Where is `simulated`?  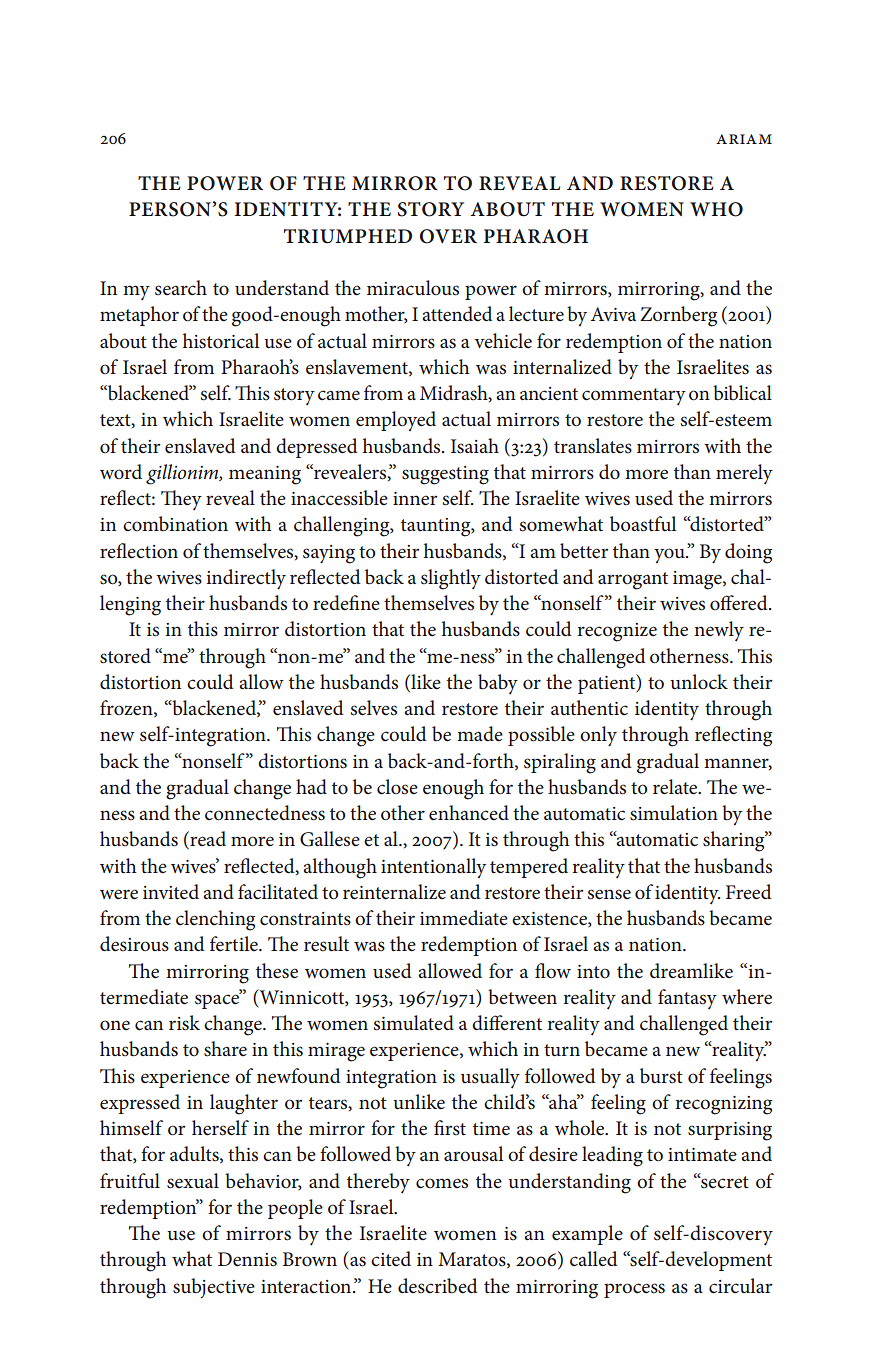
simulated is located at coordinates (414, 1023).
